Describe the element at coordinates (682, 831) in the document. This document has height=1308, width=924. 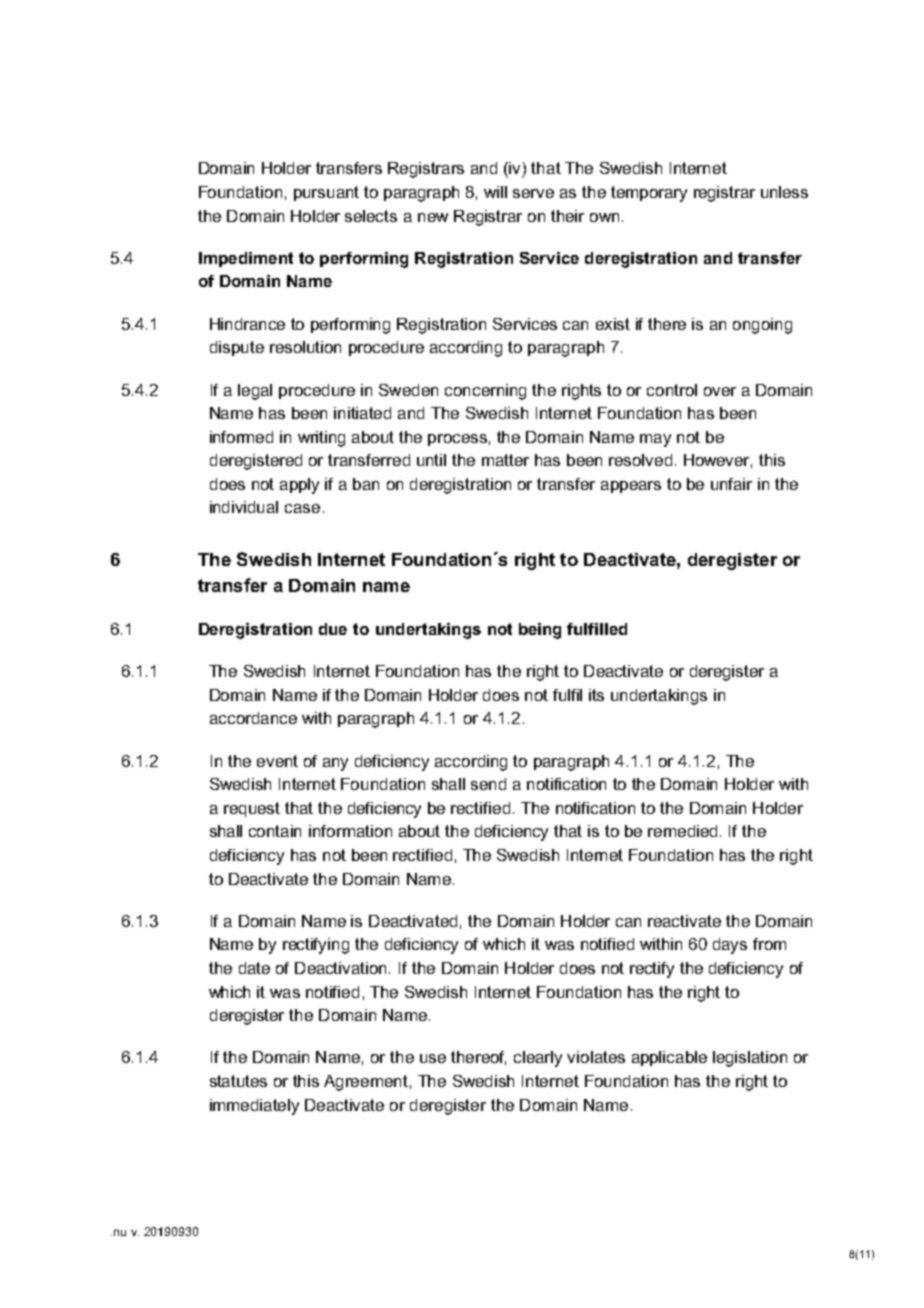
I see `remedied` at that location.
